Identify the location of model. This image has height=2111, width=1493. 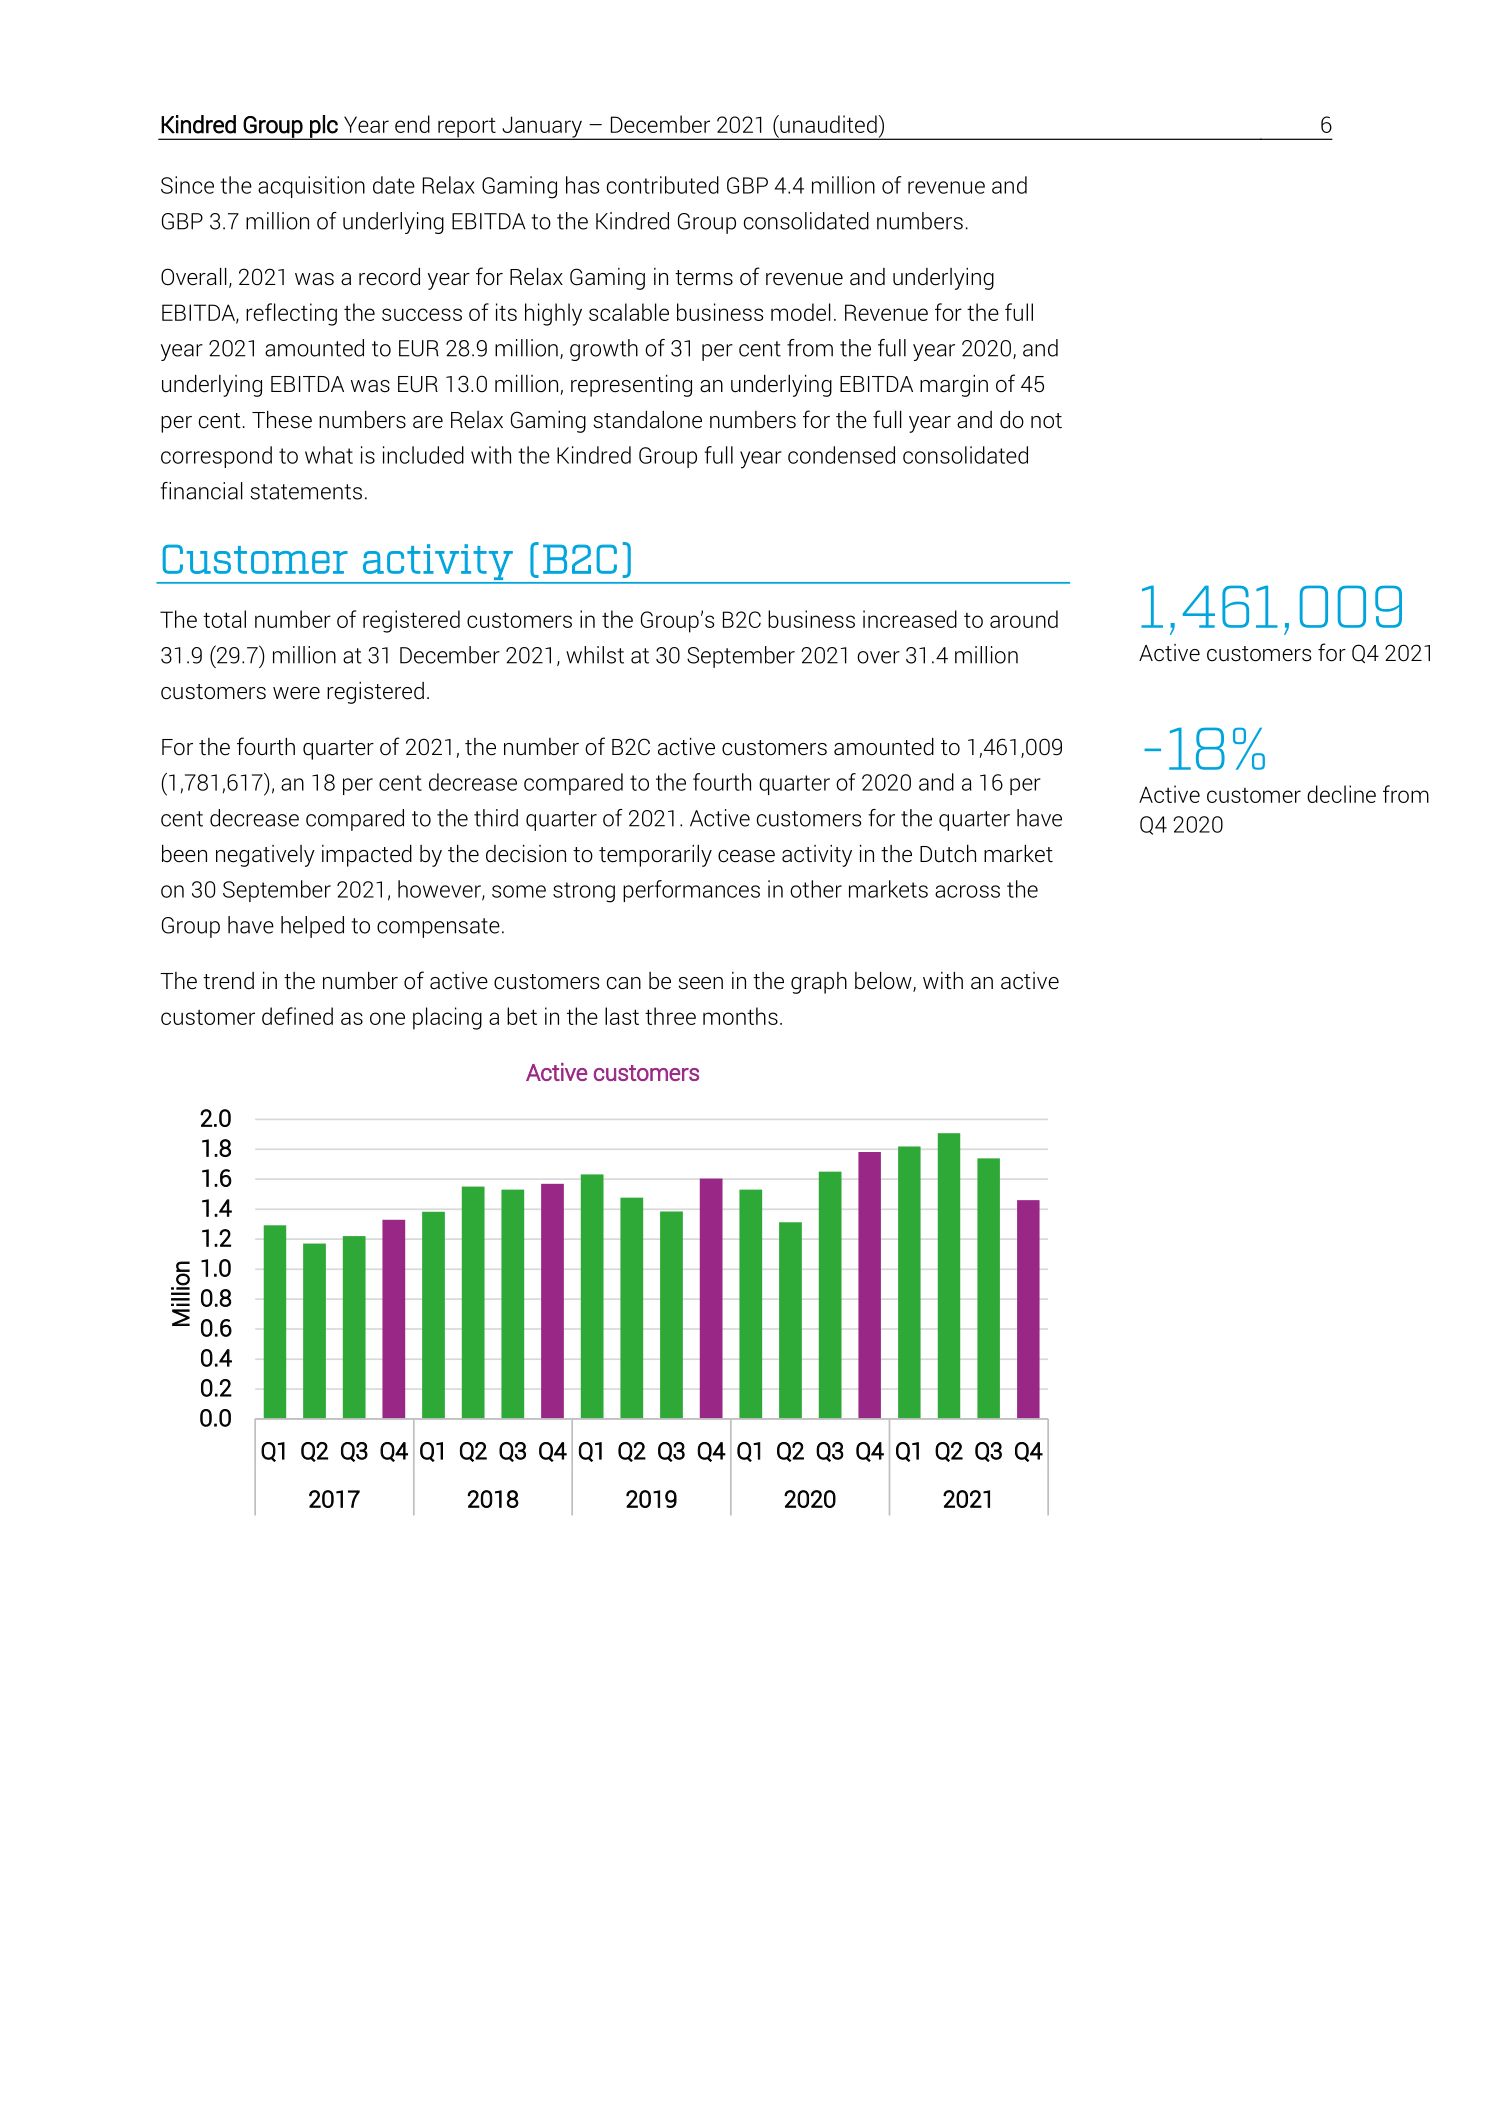
(801, 312).
